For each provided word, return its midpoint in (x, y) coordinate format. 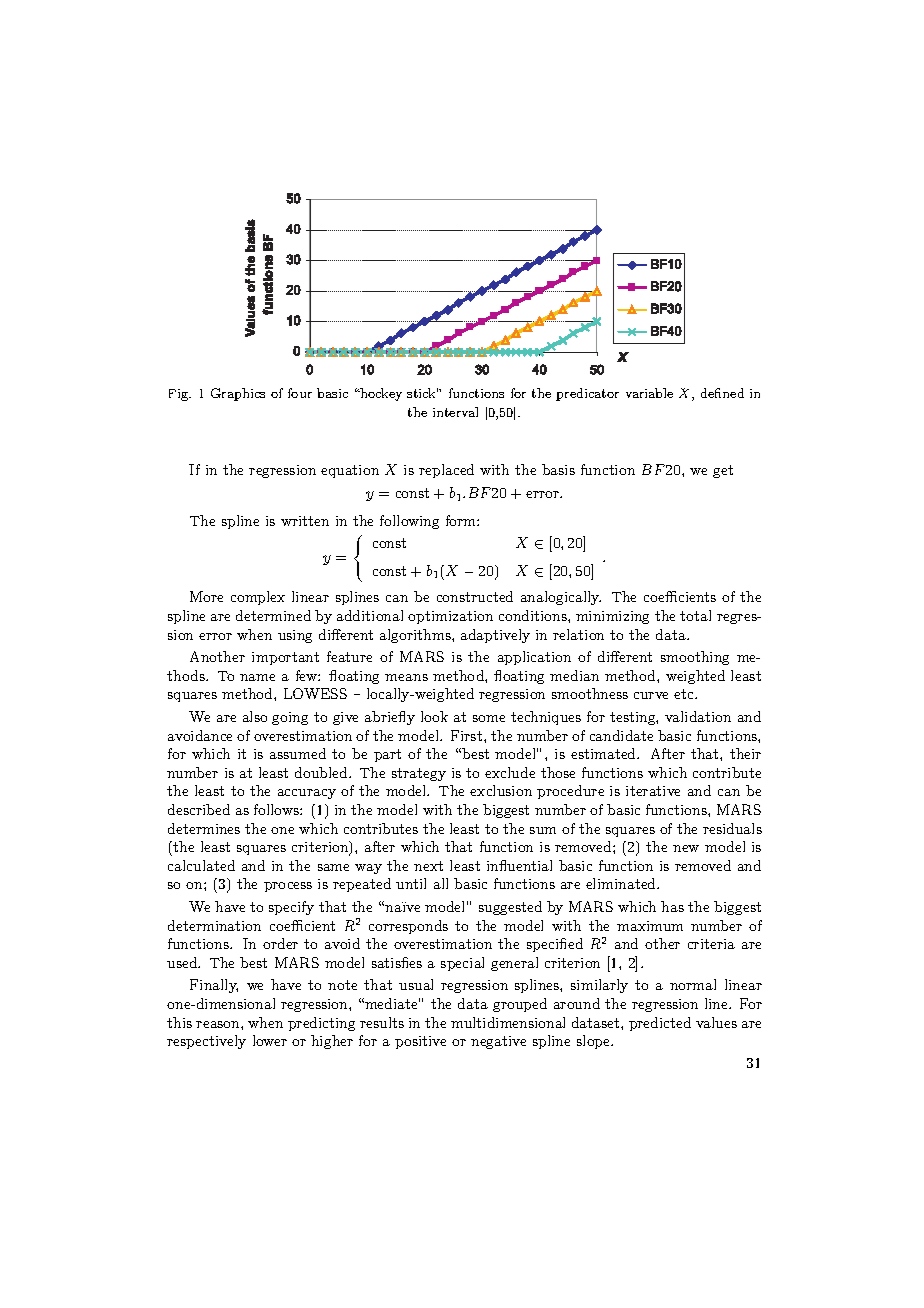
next (428, 866)
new (686, 848)
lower (270, 1040)
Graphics (238, 394)
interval (455, 412)
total (695, 615)
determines (204, 828)
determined (273, 615)
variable (649, 393)
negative (498, 1042)
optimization (450, 617)
